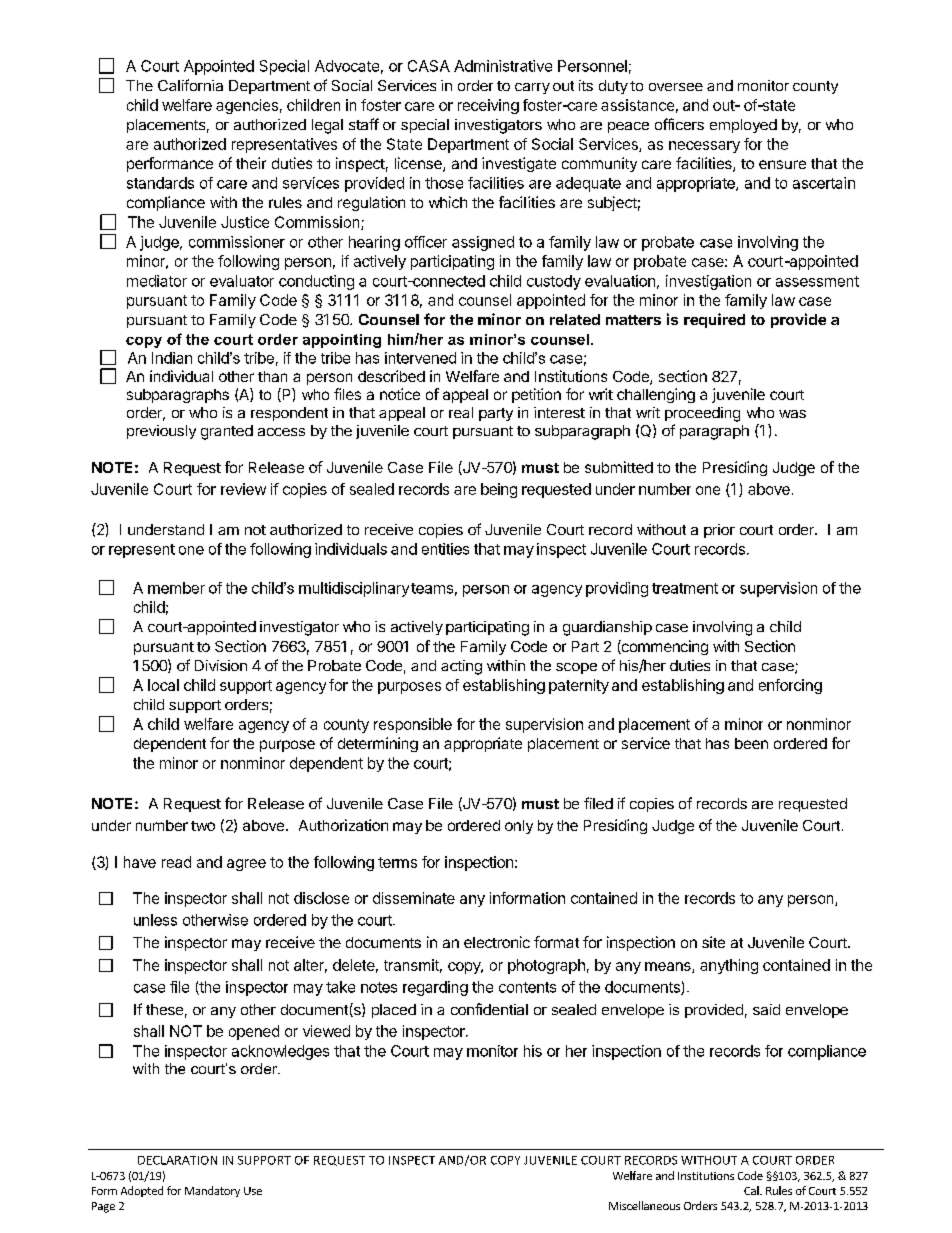  I want to click on being, so click(499, 490).
